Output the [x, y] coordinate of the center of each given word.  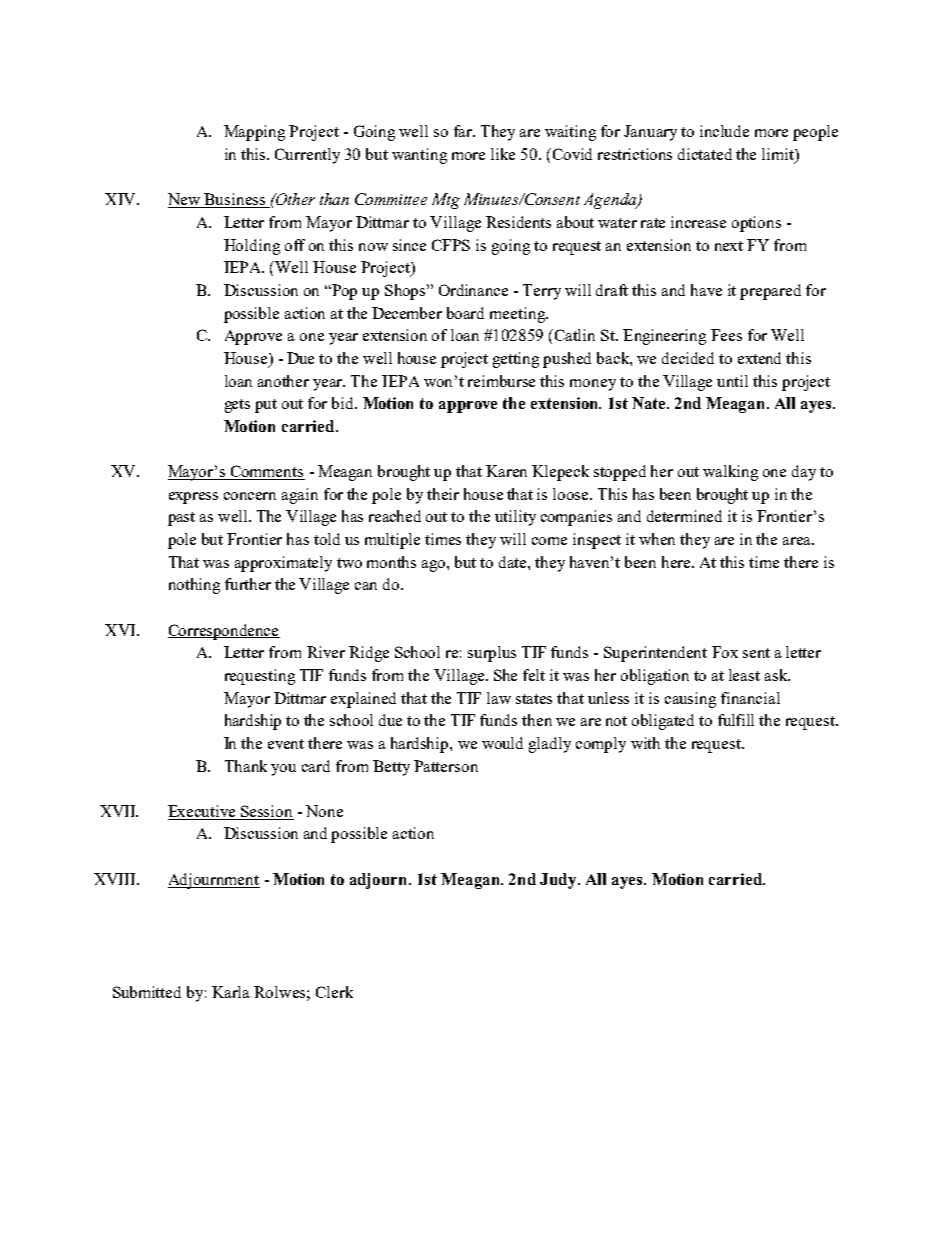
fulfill [736, 720]
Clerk [334, 992]
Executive [201, 811]
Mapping [254, 133]
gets [237, 406]
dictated [705, 154]
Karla [231, 992]
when [657, 539]
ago [435, 566]
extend [759, 358]
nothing [194, 586]
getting [516, 360]
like [503, 154]
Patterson [446, 766]
